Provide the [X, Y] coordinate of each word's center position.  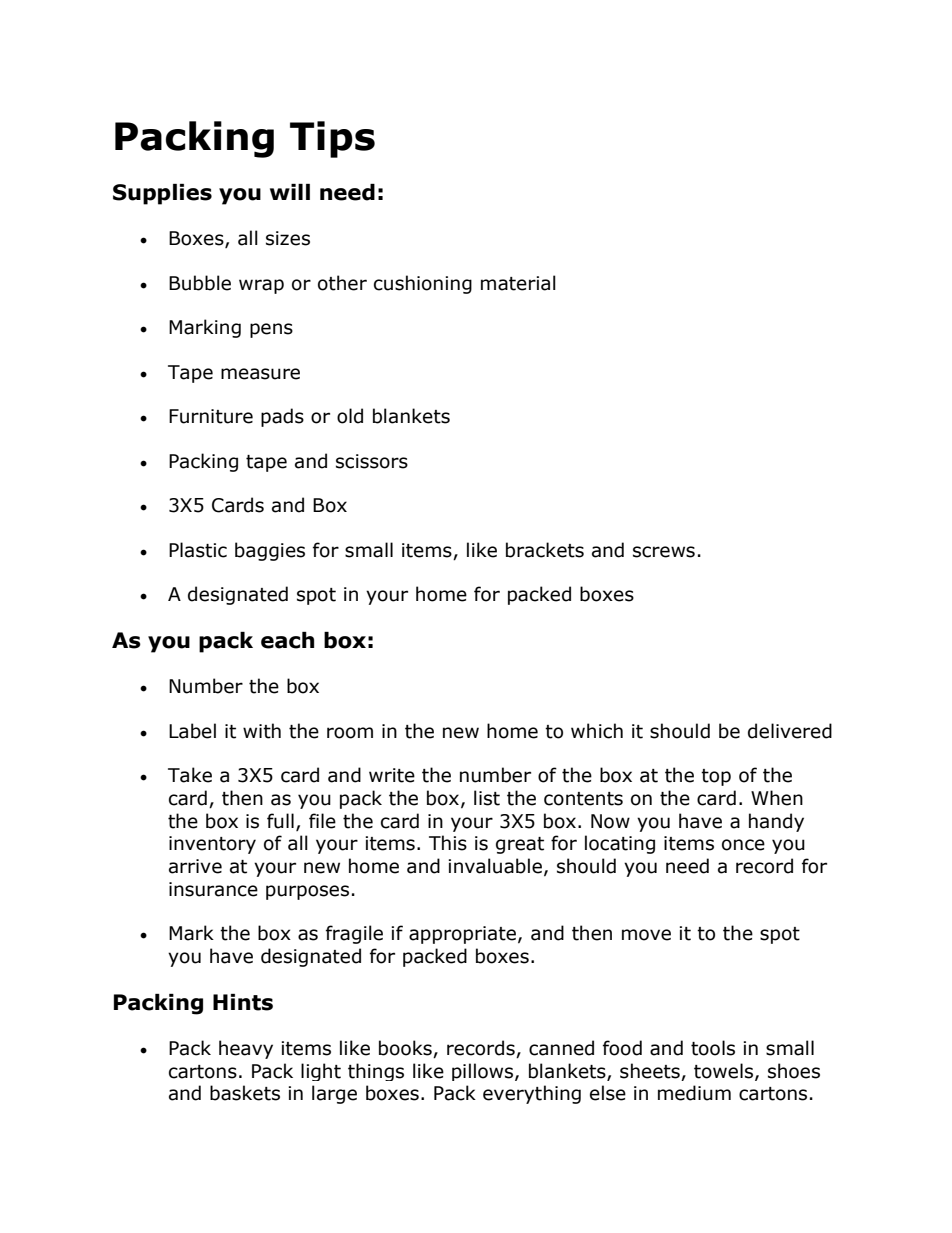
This [448, 843]
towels [725, 1071]
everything [532, 1094]
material [518, 283]
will [290, 192]
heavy [246, 1049]
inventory [212, 845]
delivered [790, 731]
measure [260, 374]
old [350, 416]
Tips [332, 139]
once [743, 845]
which [597, 731]
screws [664, 552]
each [287, 640]
